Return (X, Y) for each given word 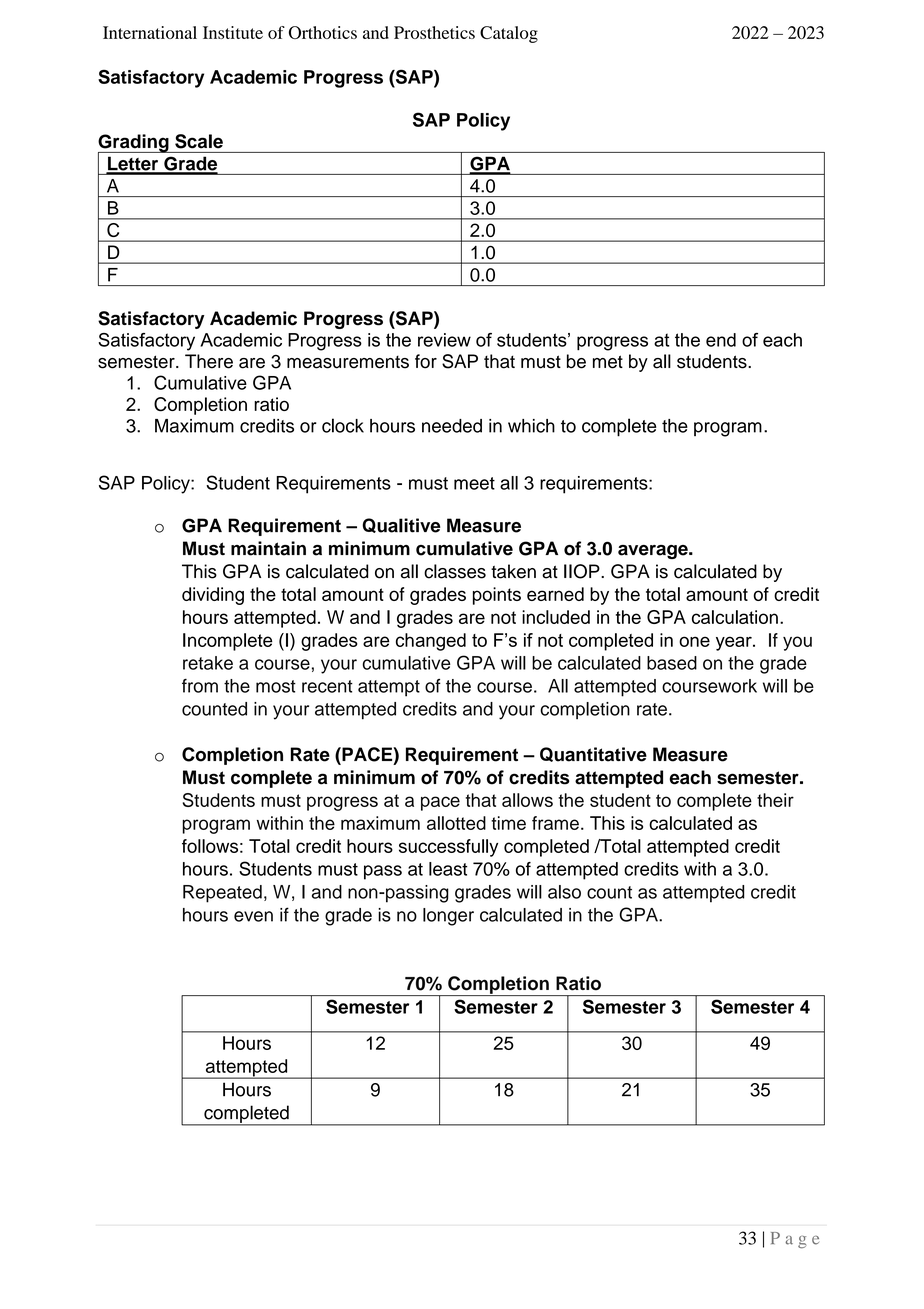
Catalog (509, 34)
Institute (233, 32)
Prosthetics (434, 32)
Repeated (222, 894)
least (448, 869)
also (564, 892)
